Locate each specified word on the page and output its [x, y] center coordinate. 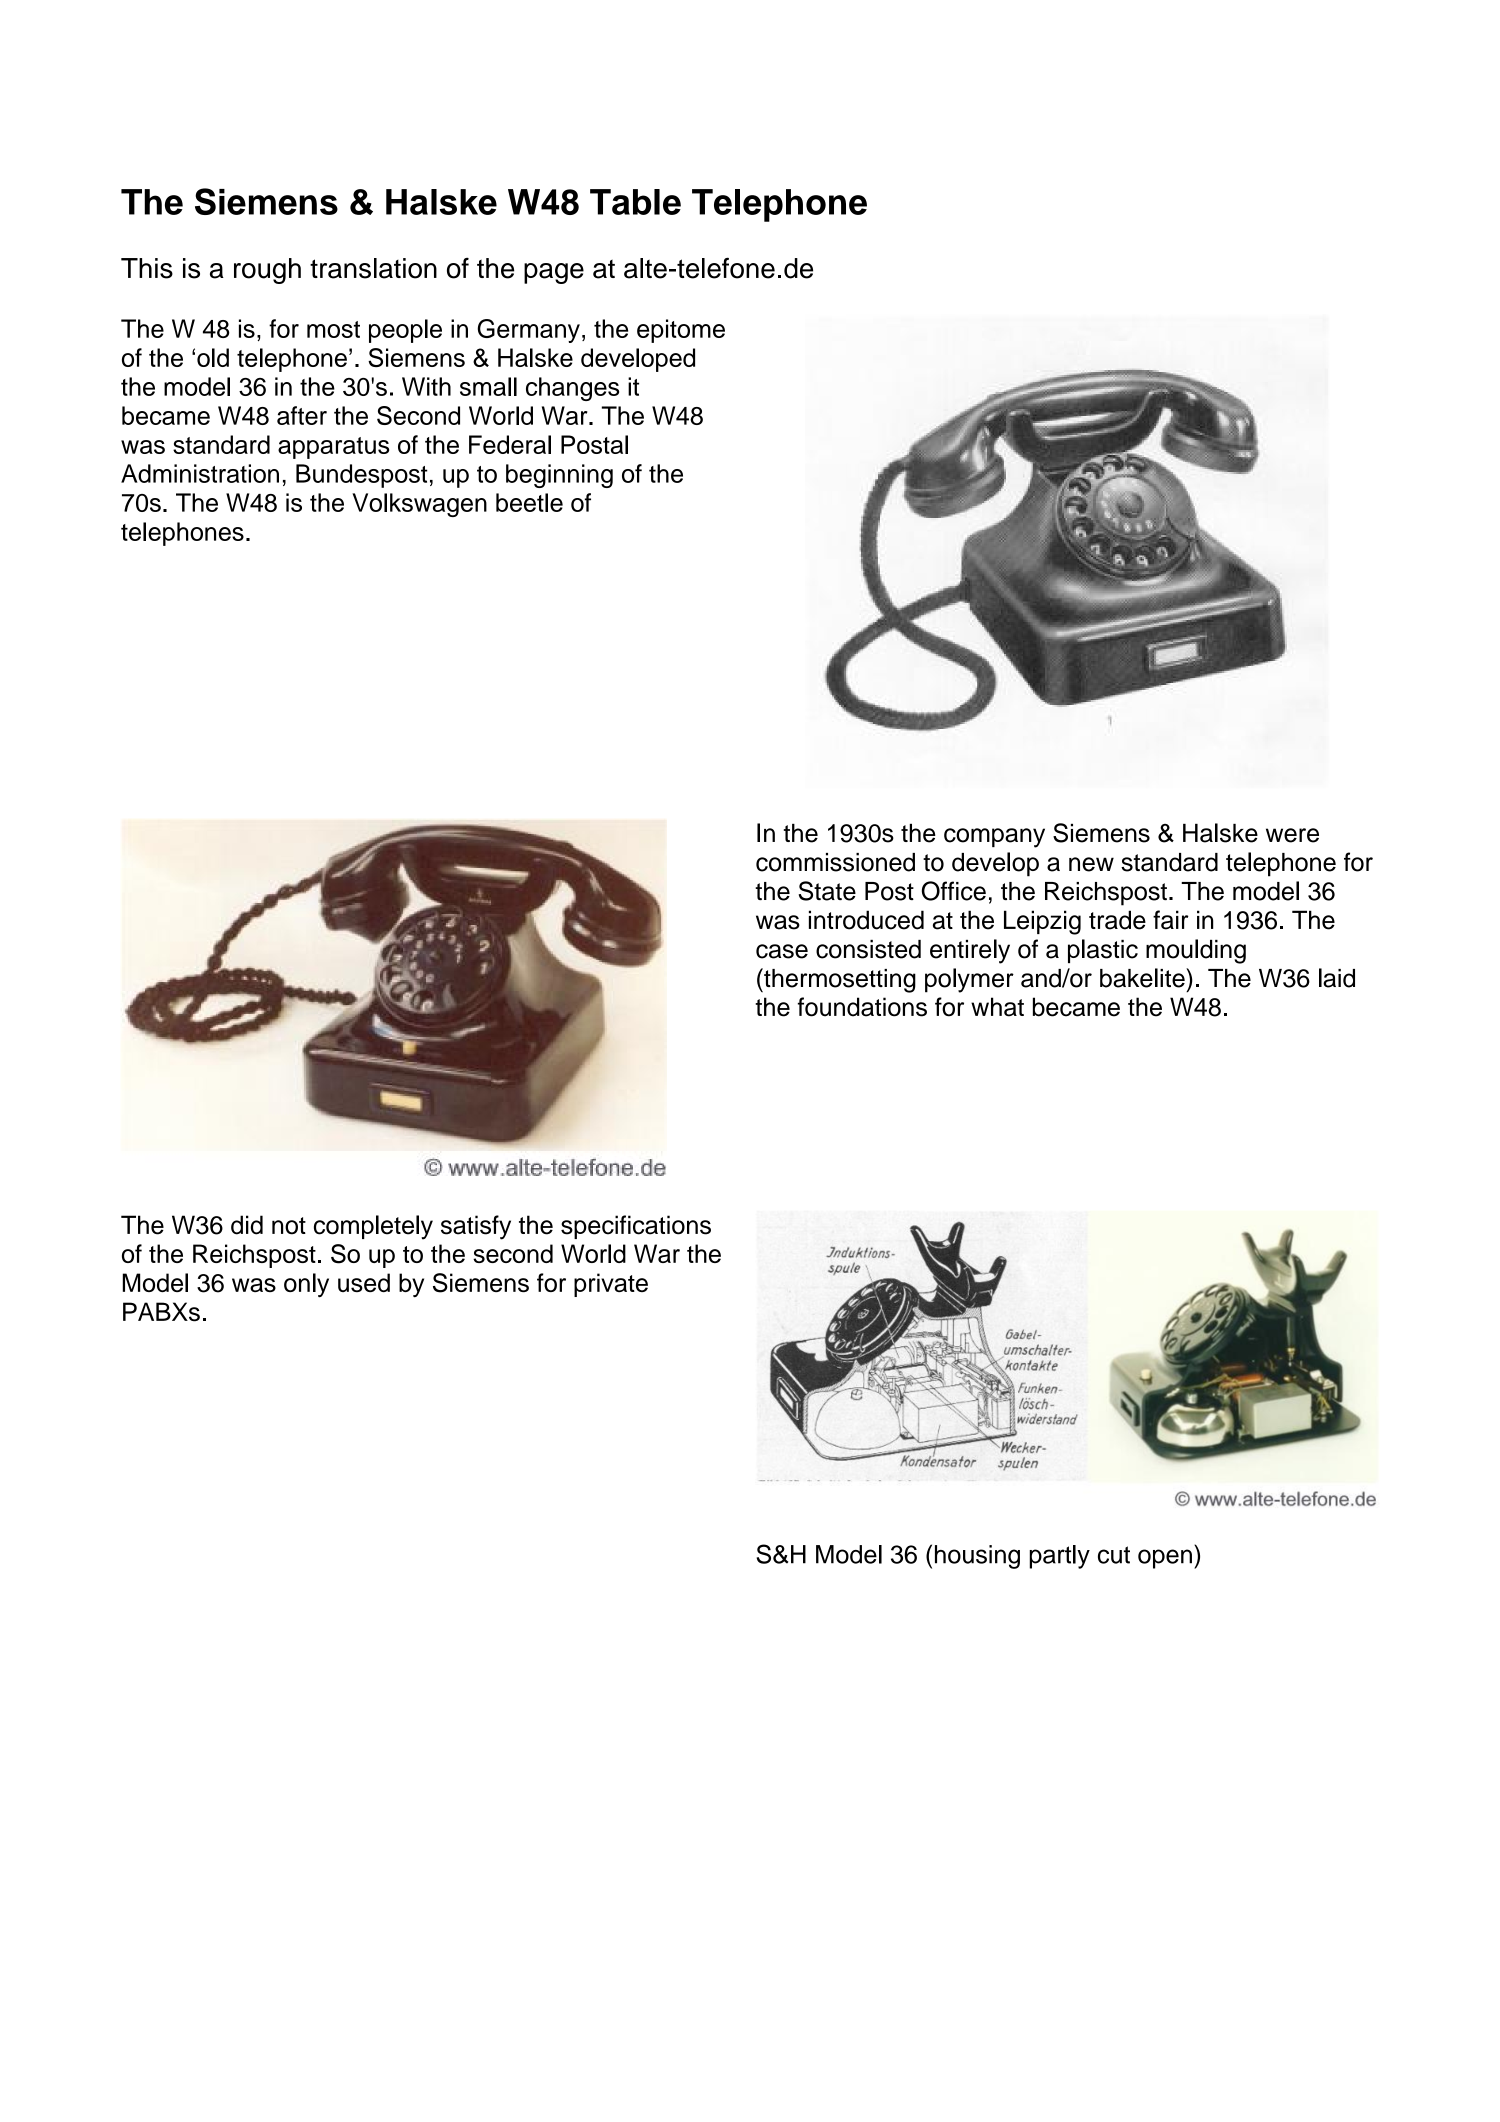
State [827, 891]
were [1292, 835]
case [782, 951]
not [289, 1226]
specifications [636, 1227]
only [306, 1285]
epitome [681, 331]
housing [977, 1557]
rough [267, 271]
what [997, 1007]
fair [1171, 920]
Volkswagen [419, 505]
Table [635, 202]
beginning [559, 476]
